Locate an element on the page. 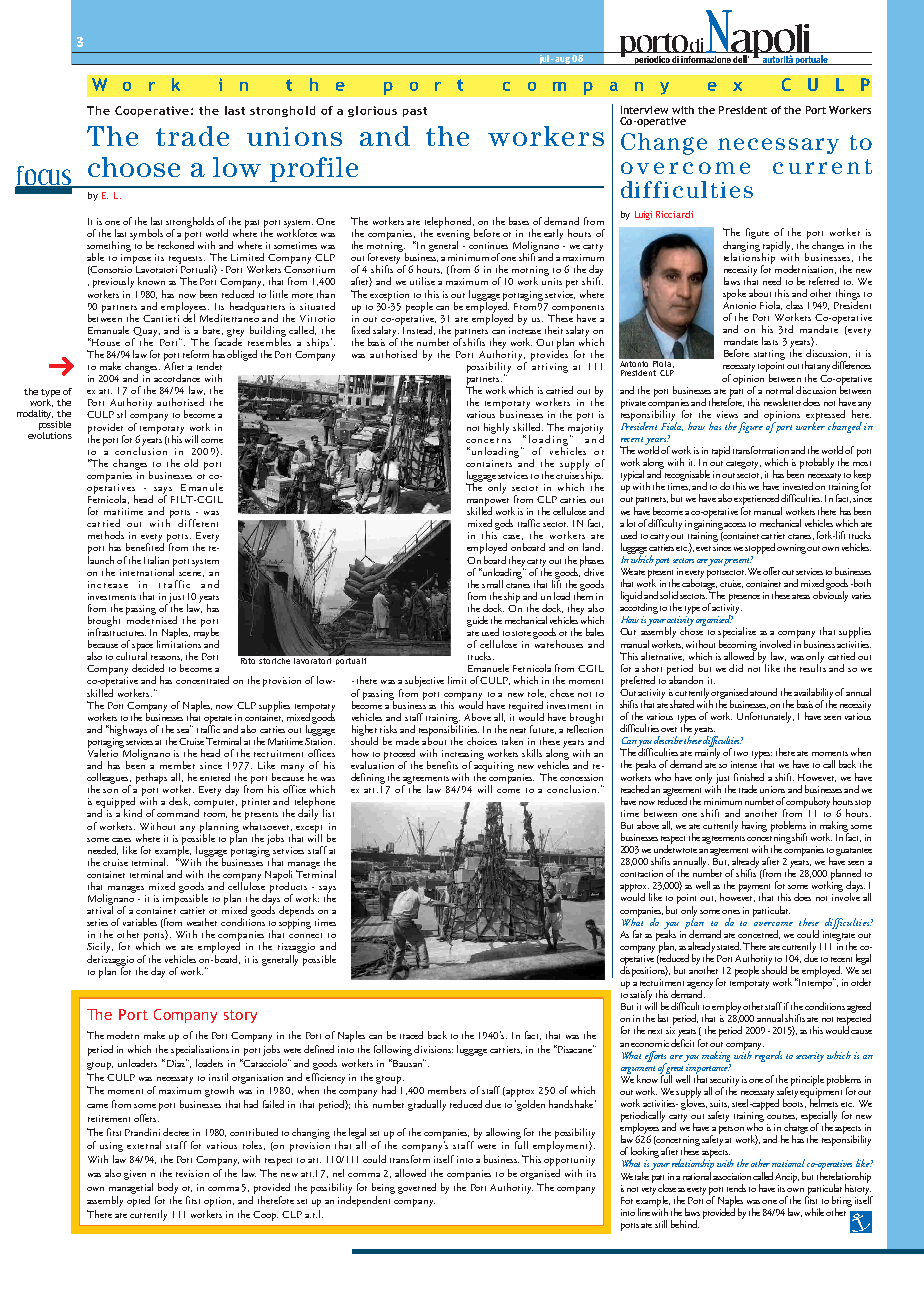  traced is located at coordinates (411, 1035).
